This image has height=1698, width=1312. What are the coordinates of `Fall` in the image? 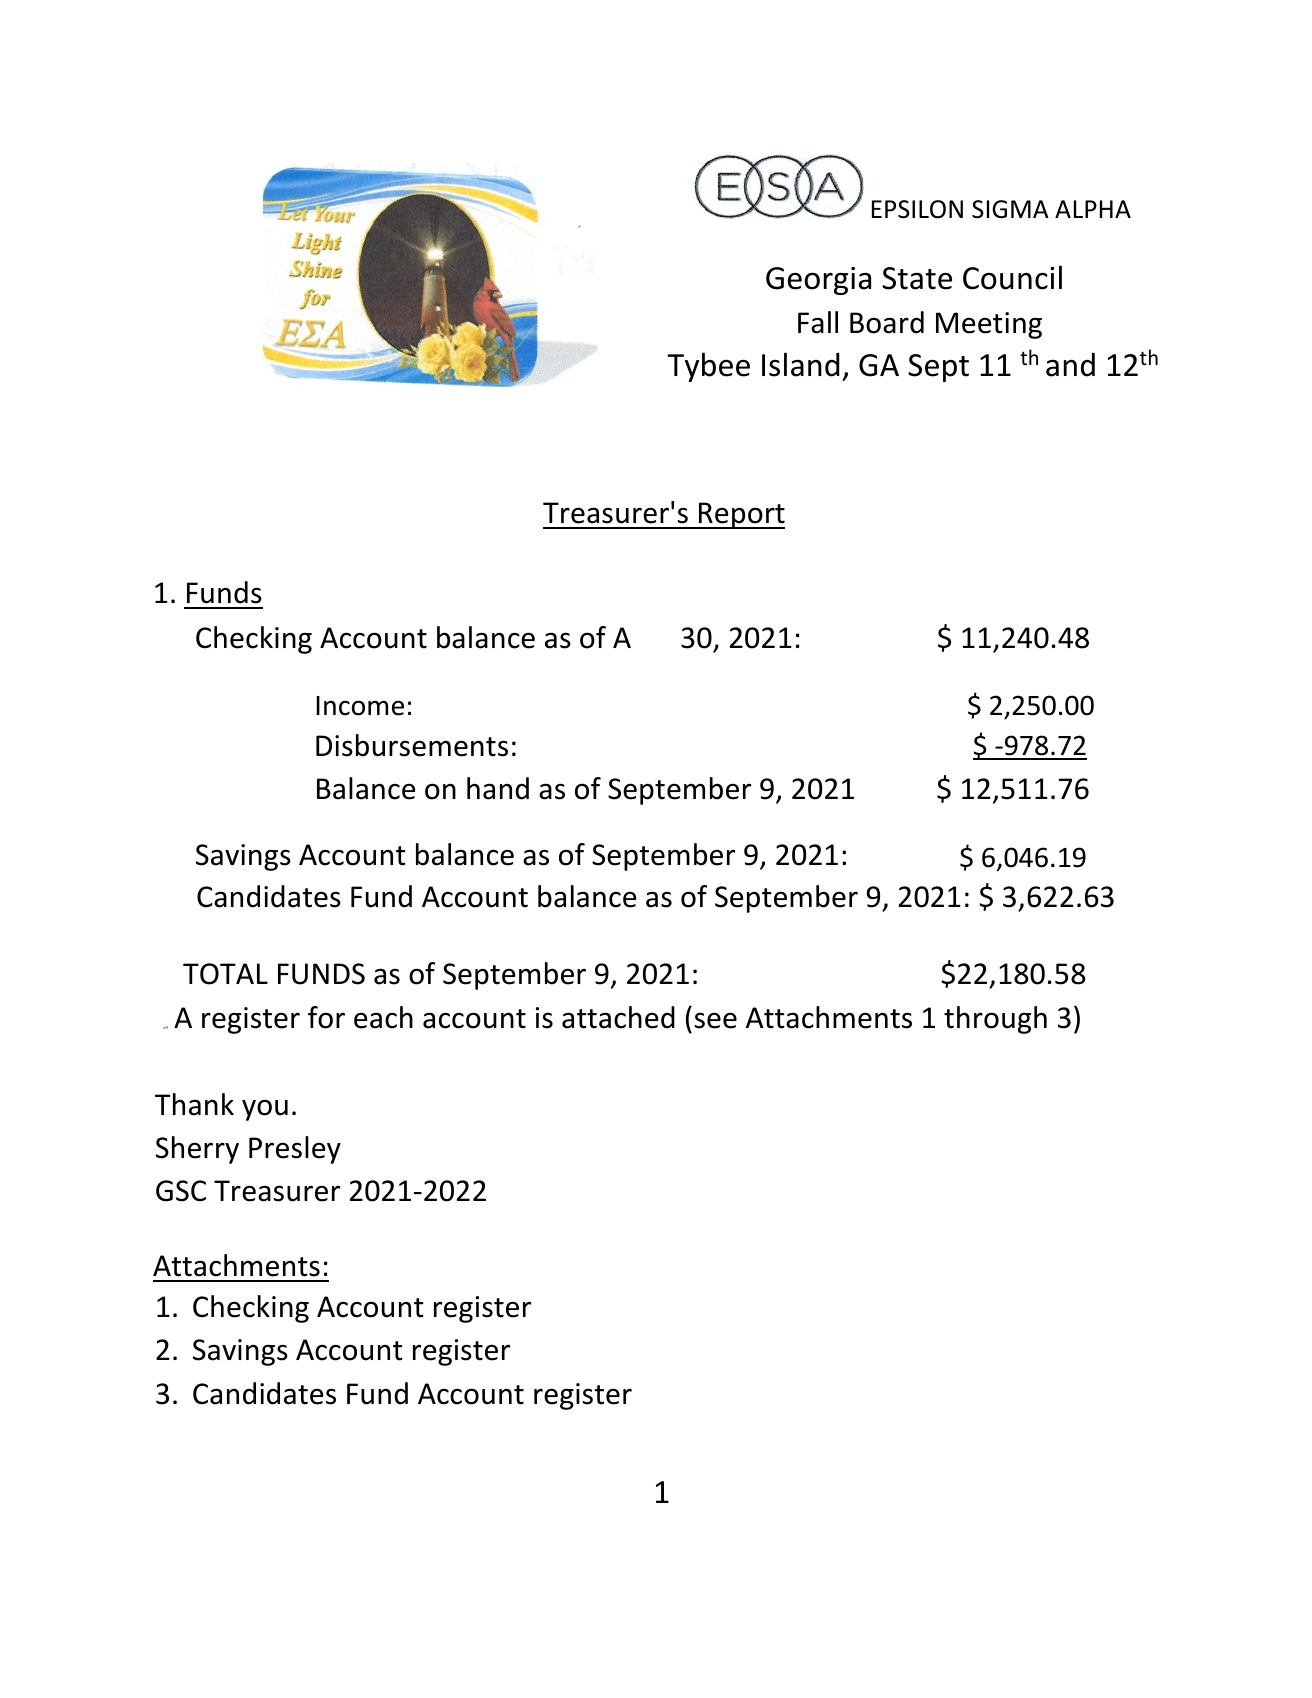 It's located at (818, 322).
